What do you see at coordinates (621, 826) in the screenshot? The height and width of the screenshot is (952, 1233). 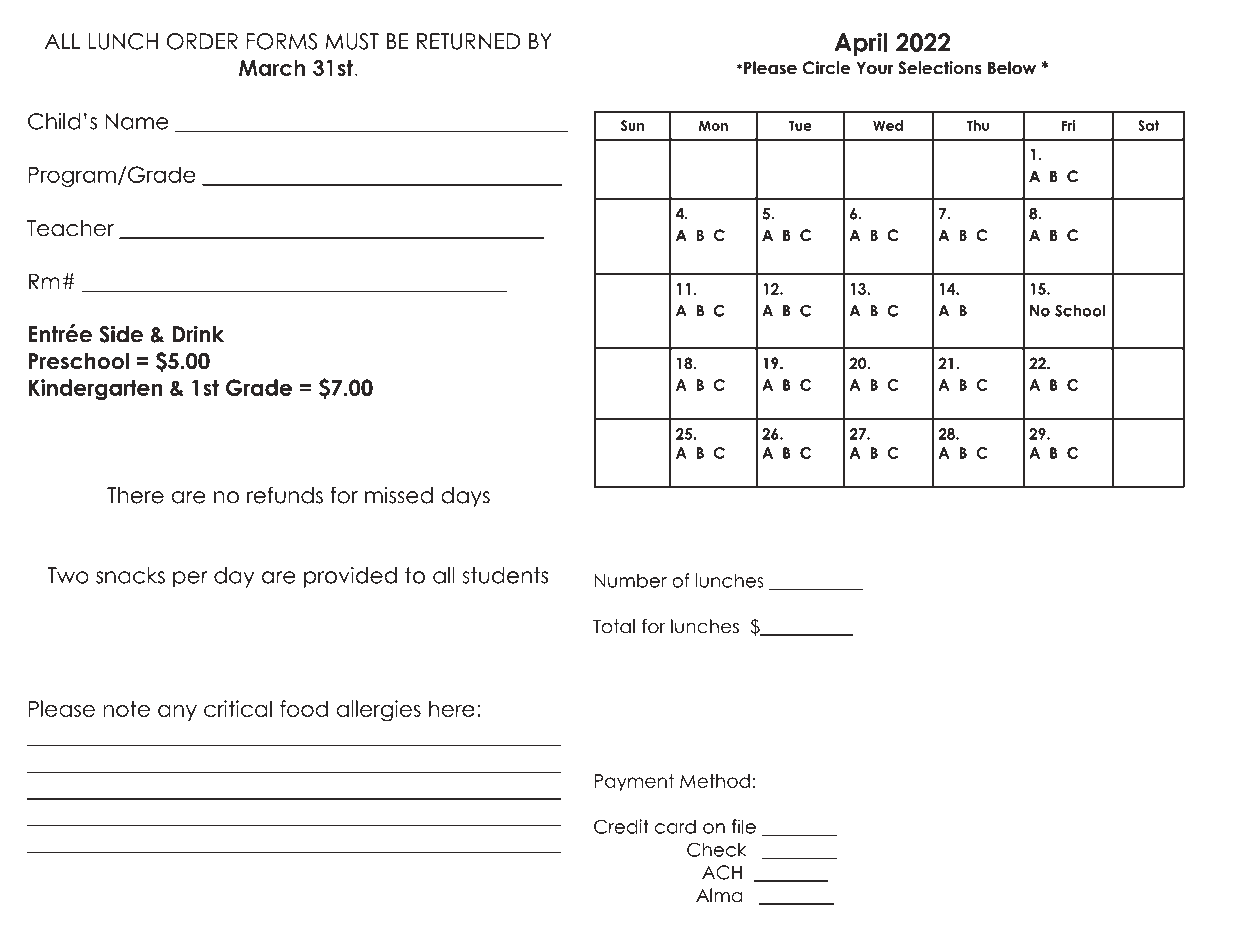 I see `Credit` at bounding box center [621, 826].
